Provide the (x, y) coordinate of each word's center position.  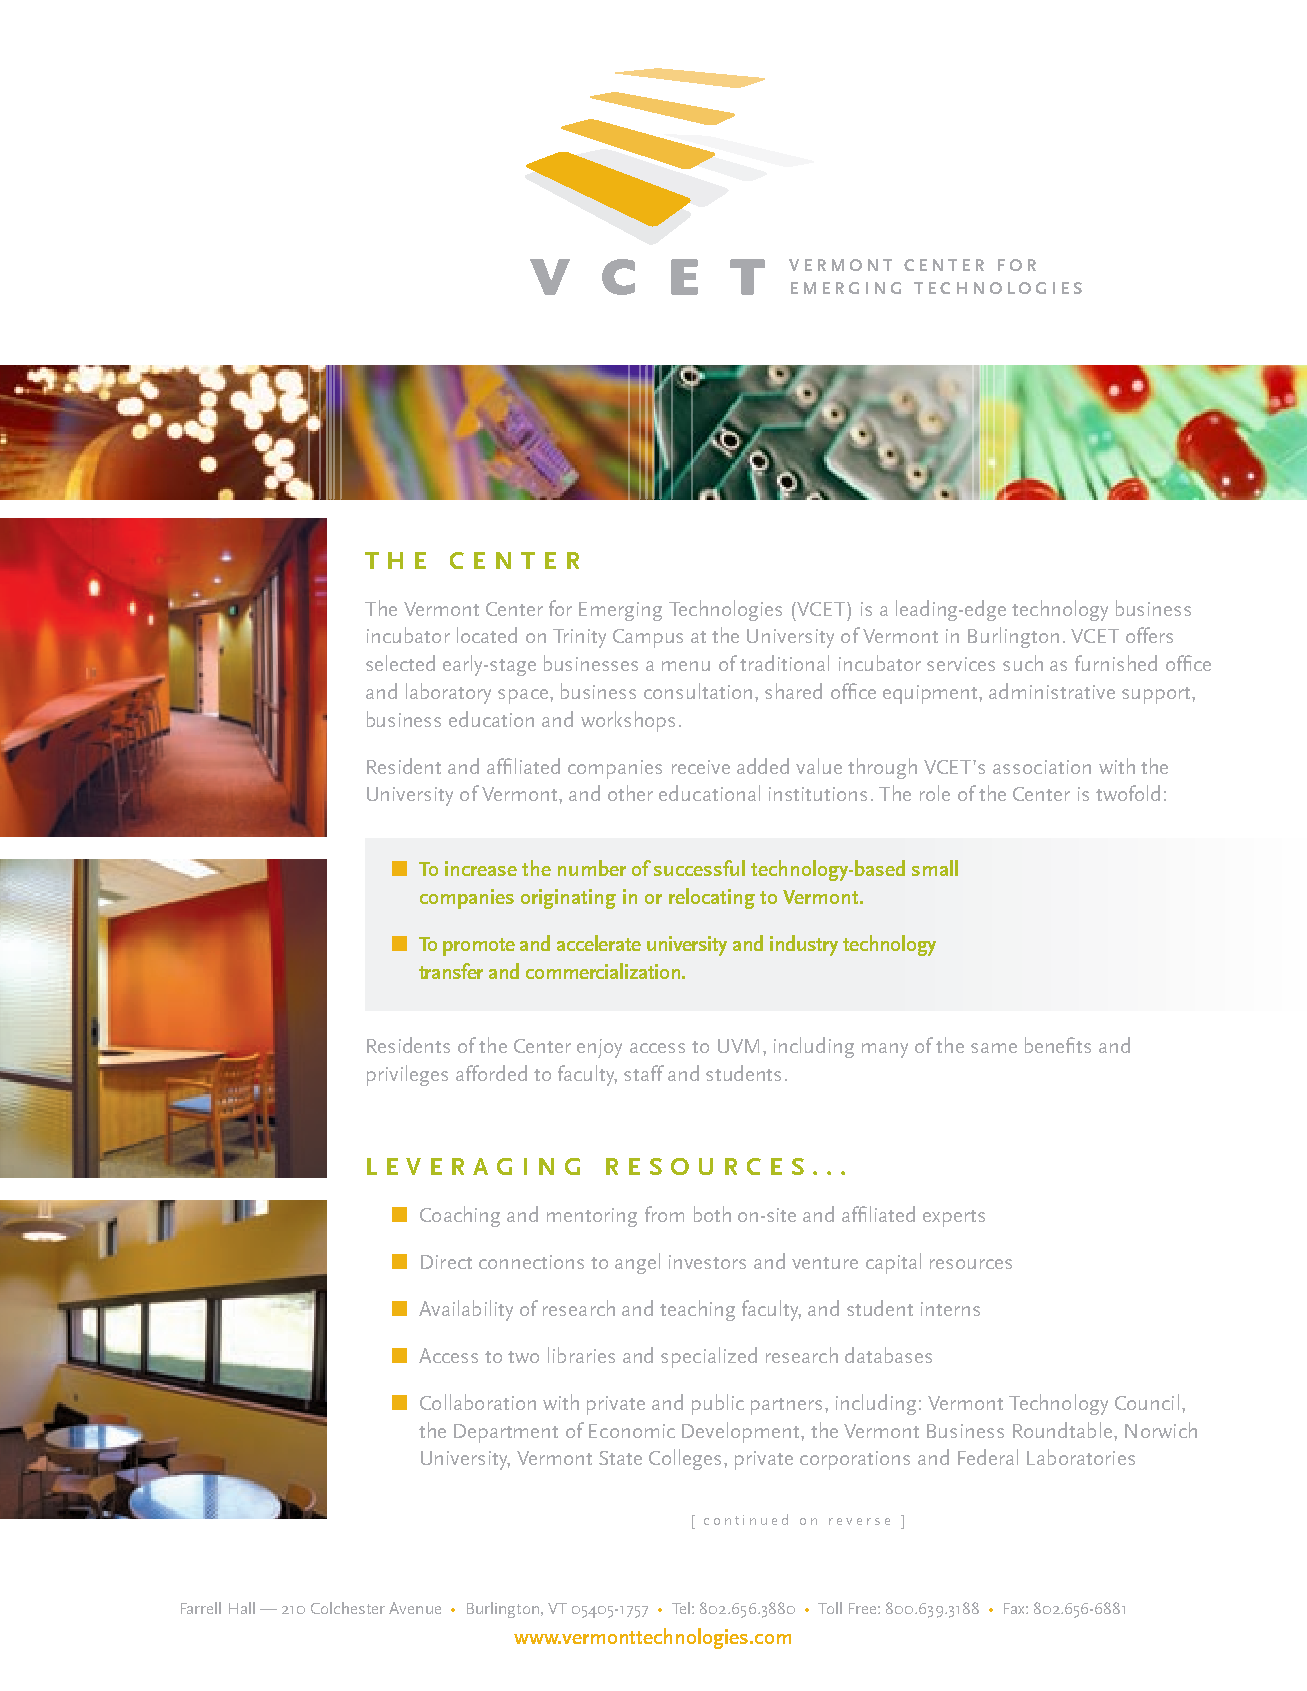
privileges (407, 1075)
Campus (648, 638)
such (1023, 663)
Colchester (348, 1608)
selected (400, 663)
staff (644, 1073)
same (994, 1048)
